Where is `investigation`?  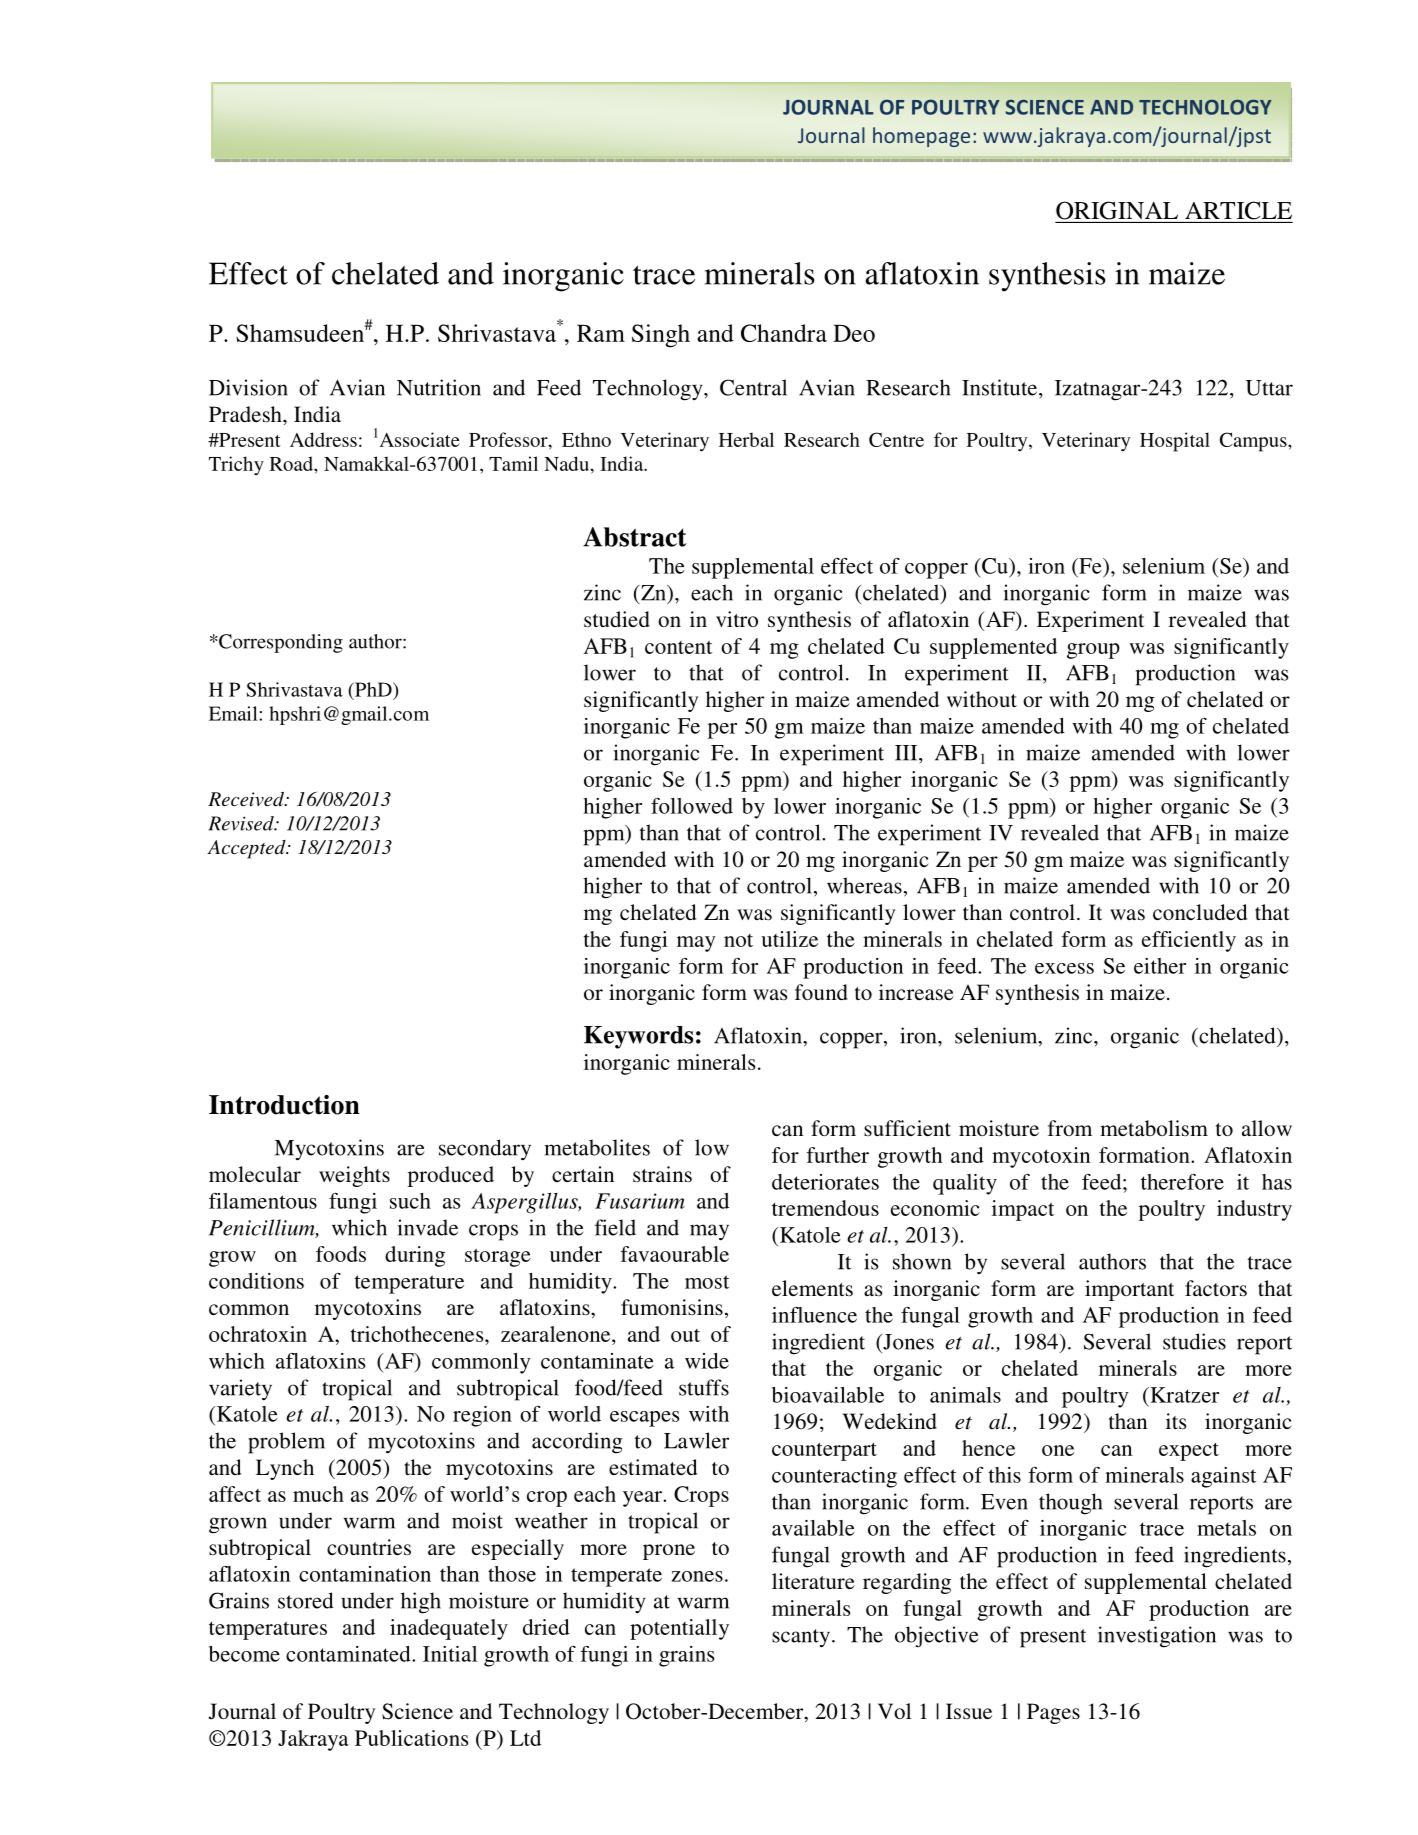 investigation is located at coordinates (1157, 1637).
